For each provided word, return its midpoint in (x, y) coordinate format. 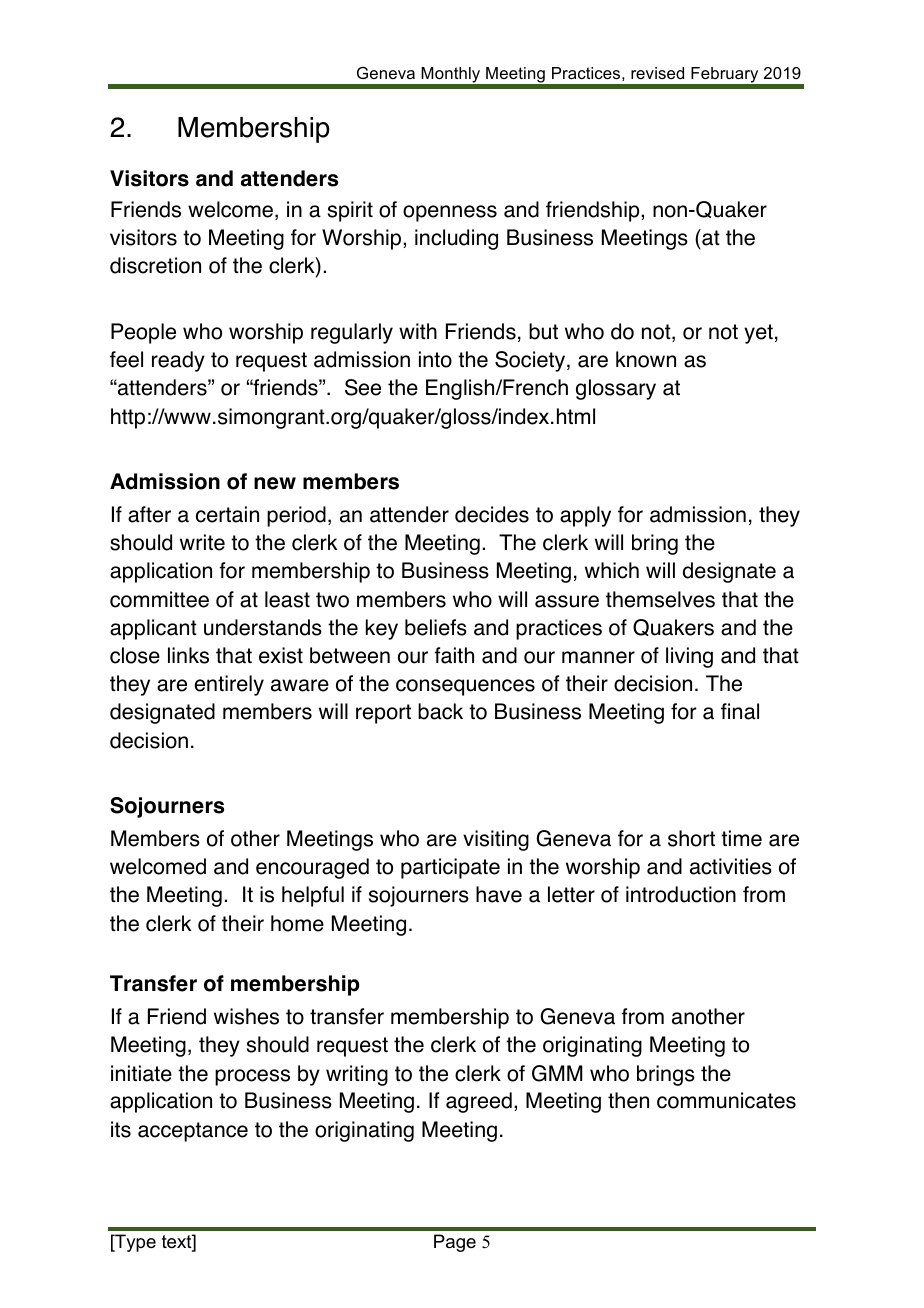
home (297, 923)
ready (178, 361)
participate (450, 868)
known (646, 359)
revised (657, 73)
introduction (681, 894)
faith (454, 655)
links (188, 655)
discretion (155, 265)
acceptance (193, 1132)
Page (455, 1243)
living (689, 657)
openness (450, 213)
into (435, 359)
